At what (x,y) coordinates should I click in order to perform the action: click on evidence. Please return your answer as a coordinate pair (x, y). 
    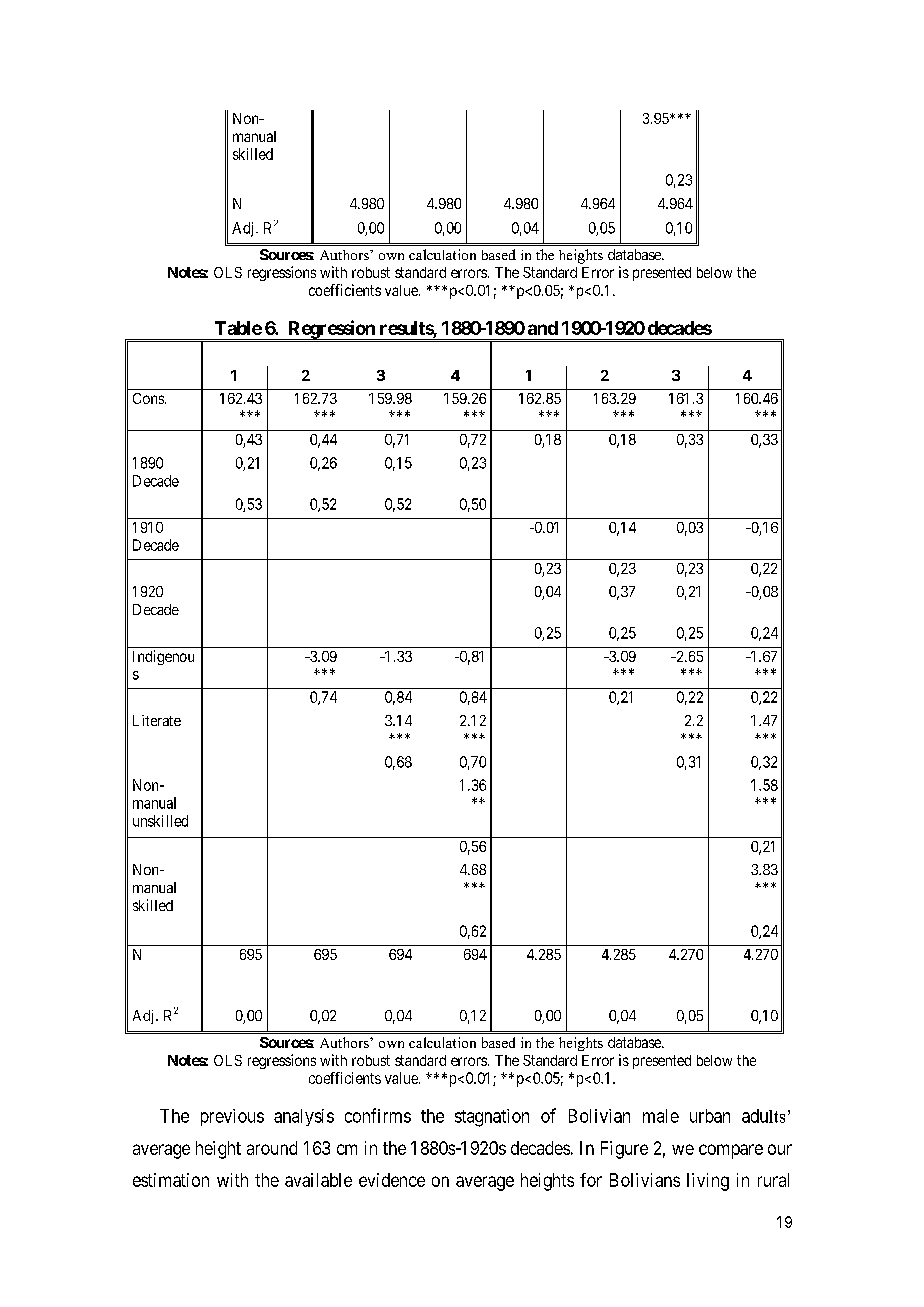
    Looking at the image, I should click on (392, 1180).
